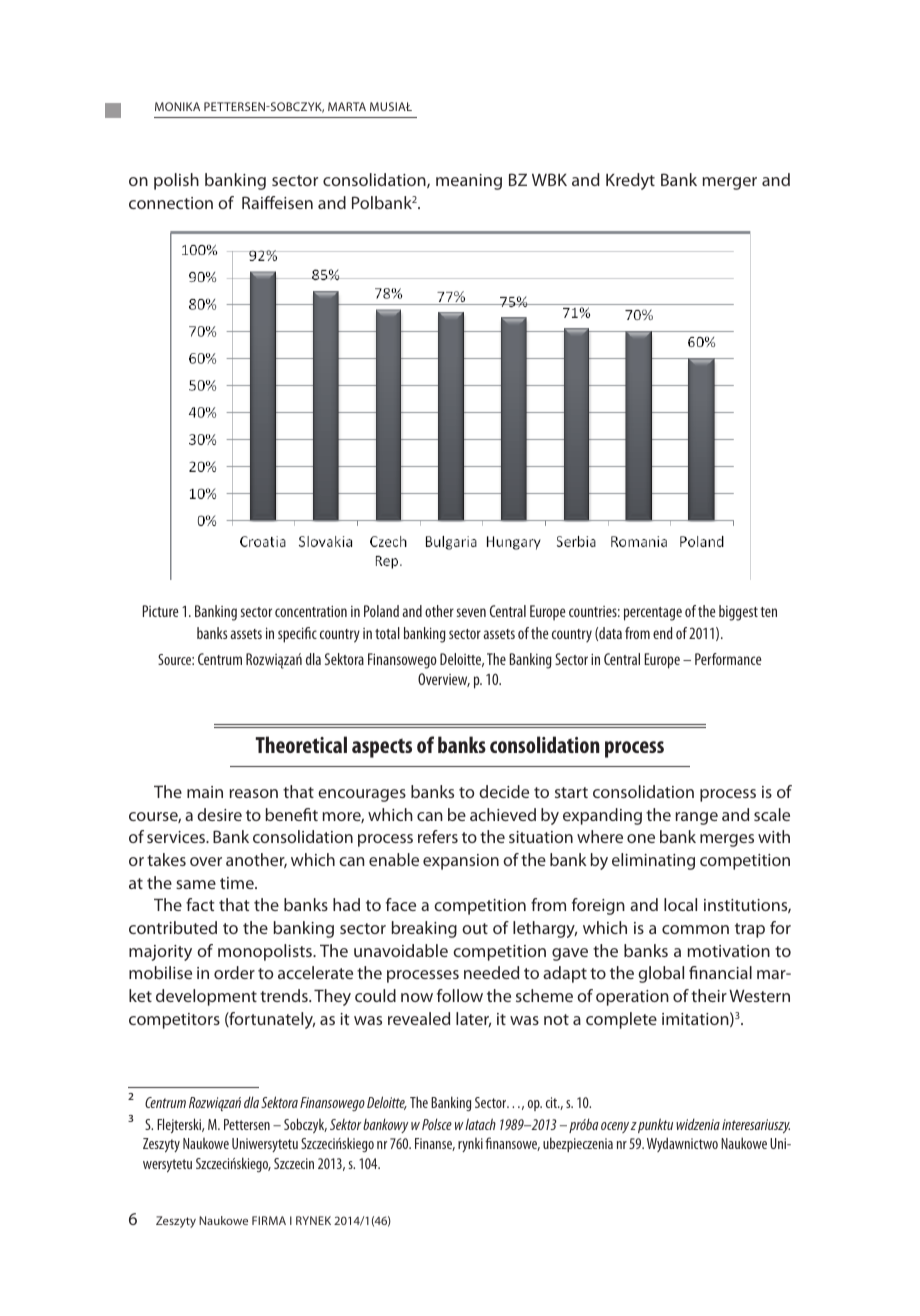  Describe the element at coordinates (727, 840) in the page. I see `merges` at that location.
